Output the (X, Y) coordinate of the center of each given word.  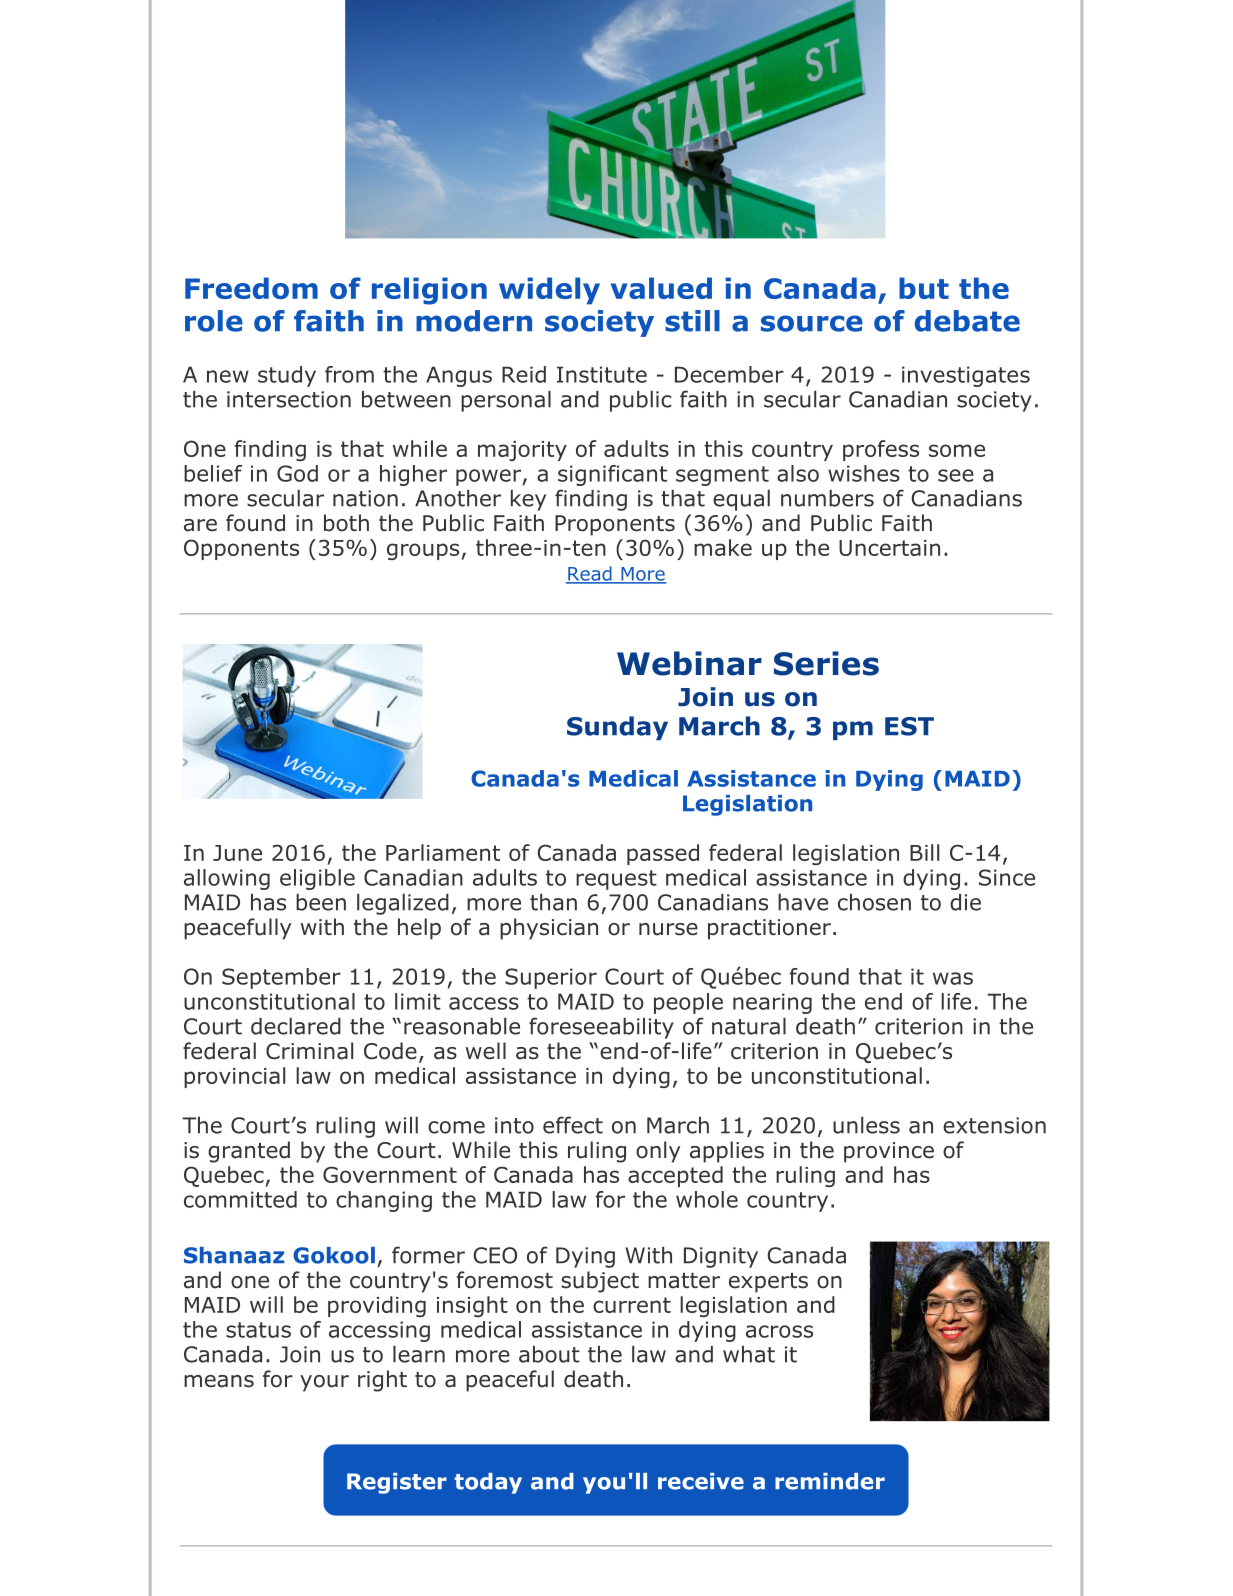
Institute (602, 374)
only (658, 1152)
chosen (874, 902)
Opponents (241, 549)
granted (249, 1152)
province (889, 1152)
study (287, 376)
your (324, 1383)
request (616, 880)
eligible (317, 879)
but (924, 288)
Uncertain (889, 548)
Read (590, 574)
